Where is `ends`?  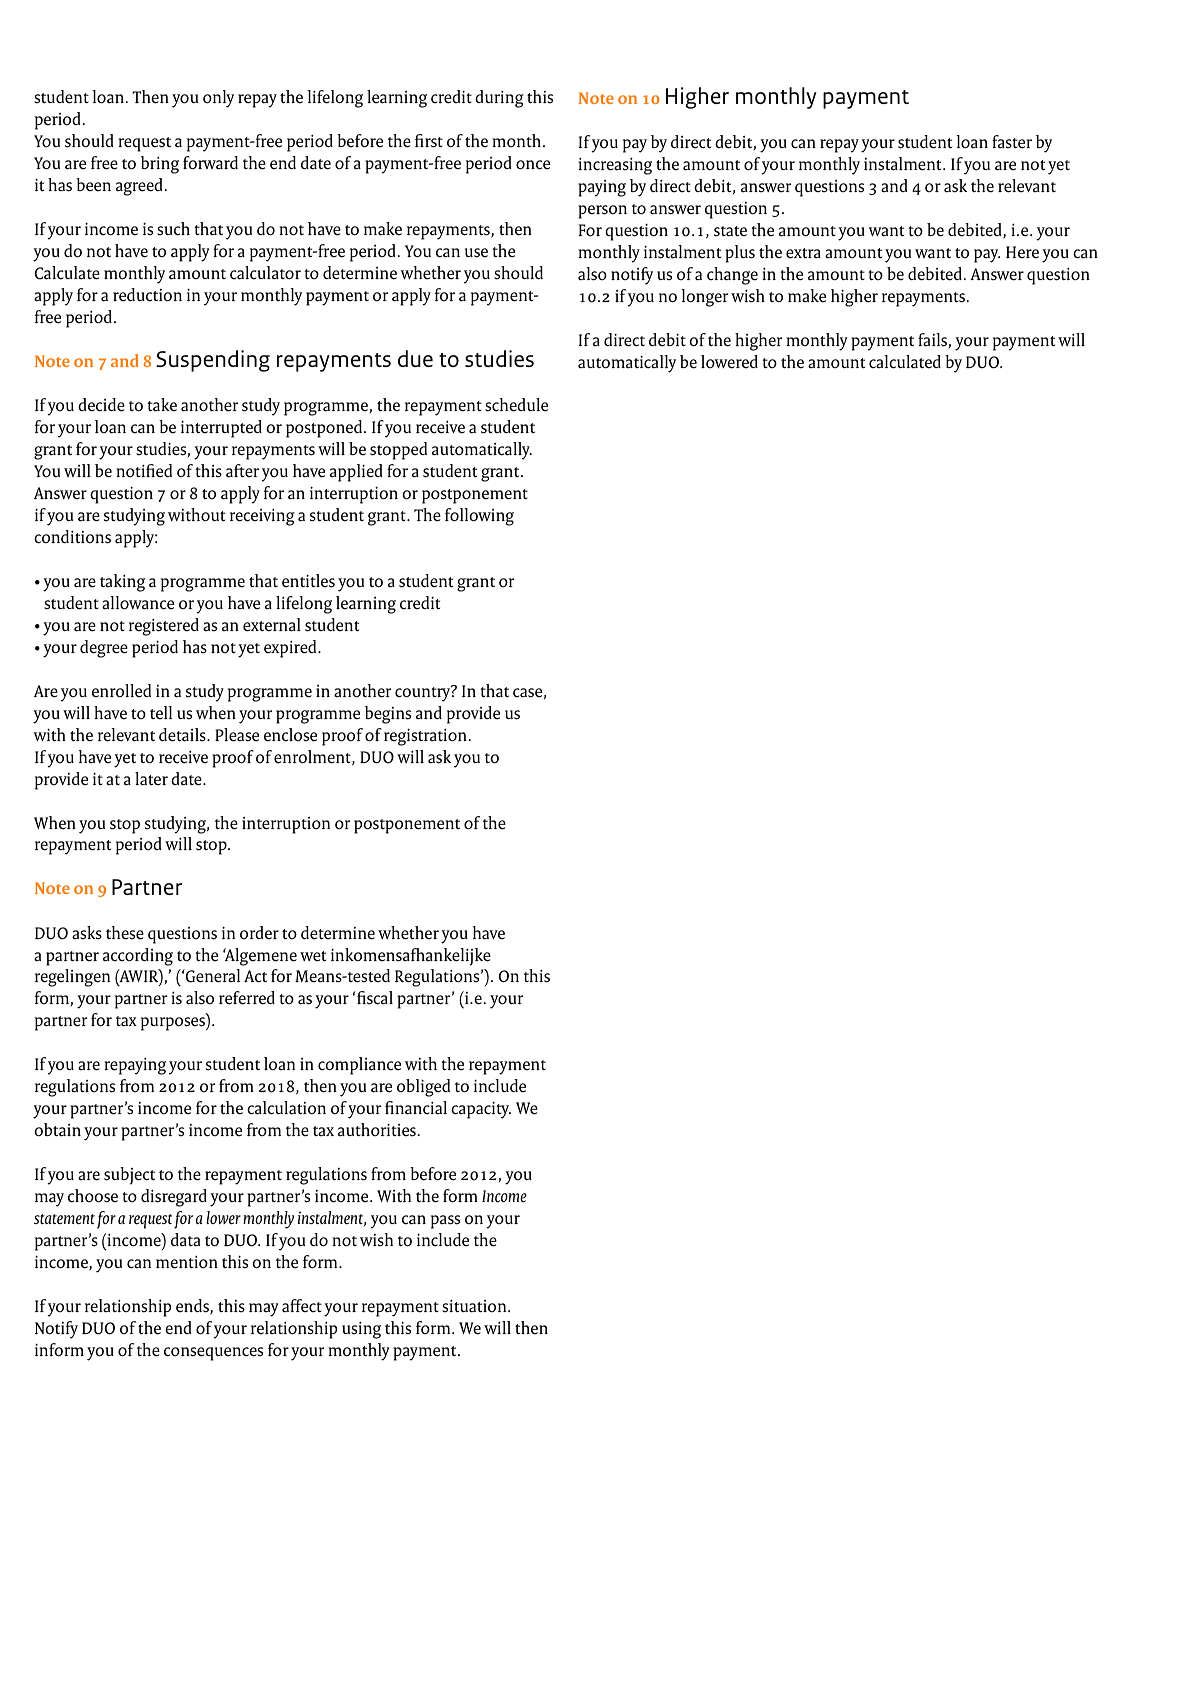
ends is located at coordinates (193, 1307).
